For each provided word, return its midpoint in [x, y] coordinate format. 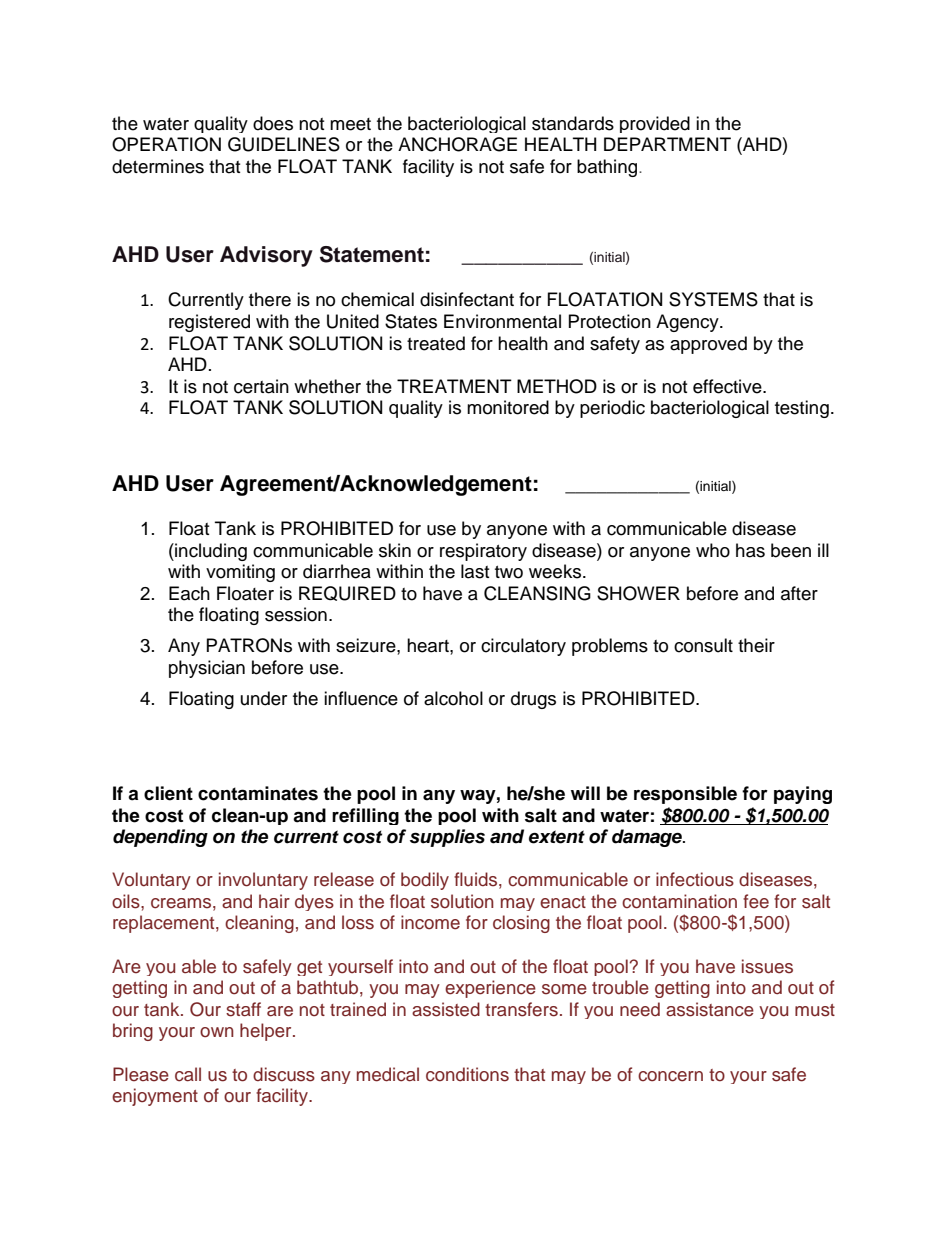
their [756, 645]
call [188, 1074]
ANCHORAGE [457, 144]
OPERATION [166, 144]
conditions [467, 1074]
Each [189, 593]
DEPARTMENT [667, 144]
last [475, 571]
